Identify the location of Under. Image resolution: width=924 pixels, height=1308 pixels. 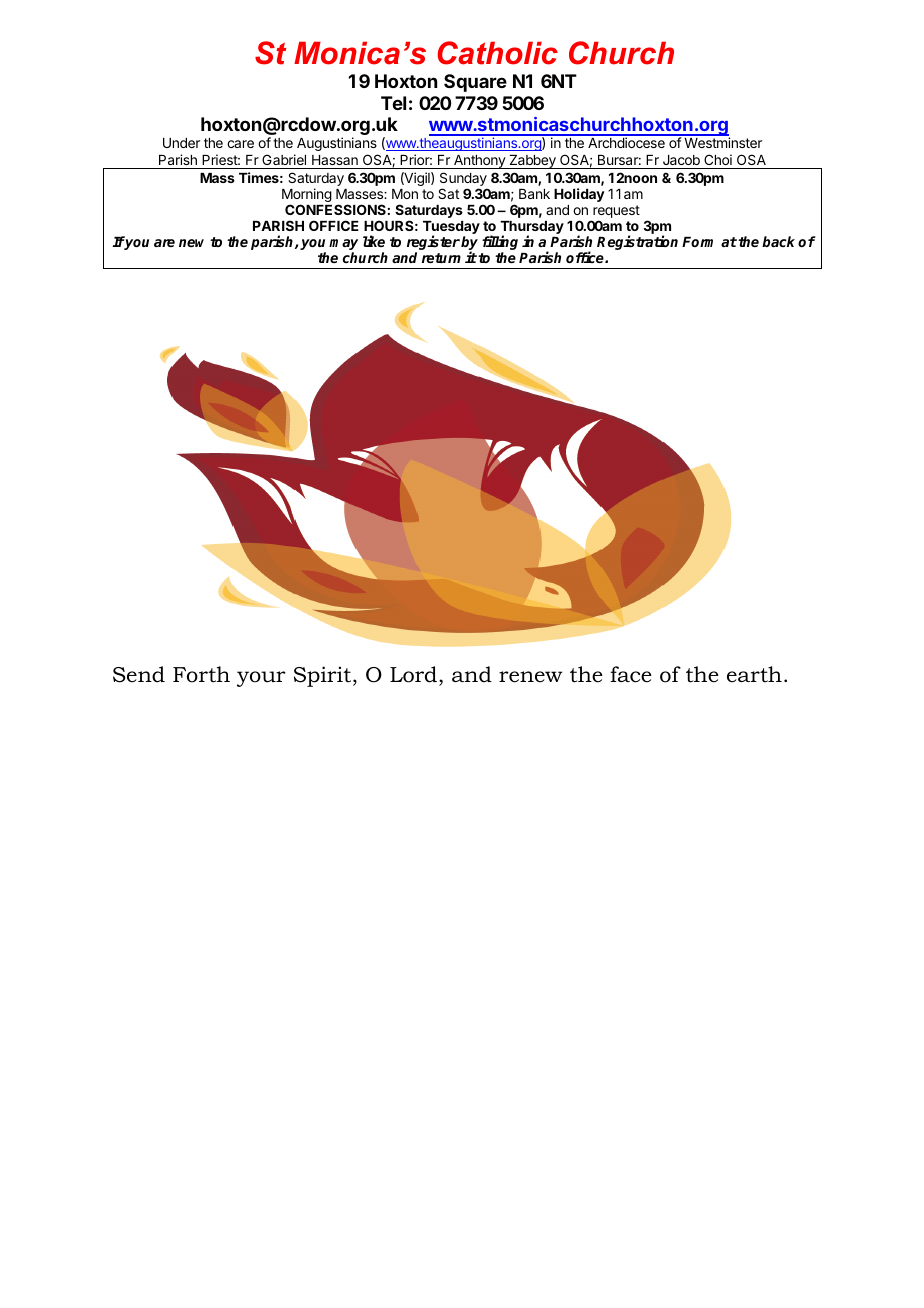
(181, 143).
